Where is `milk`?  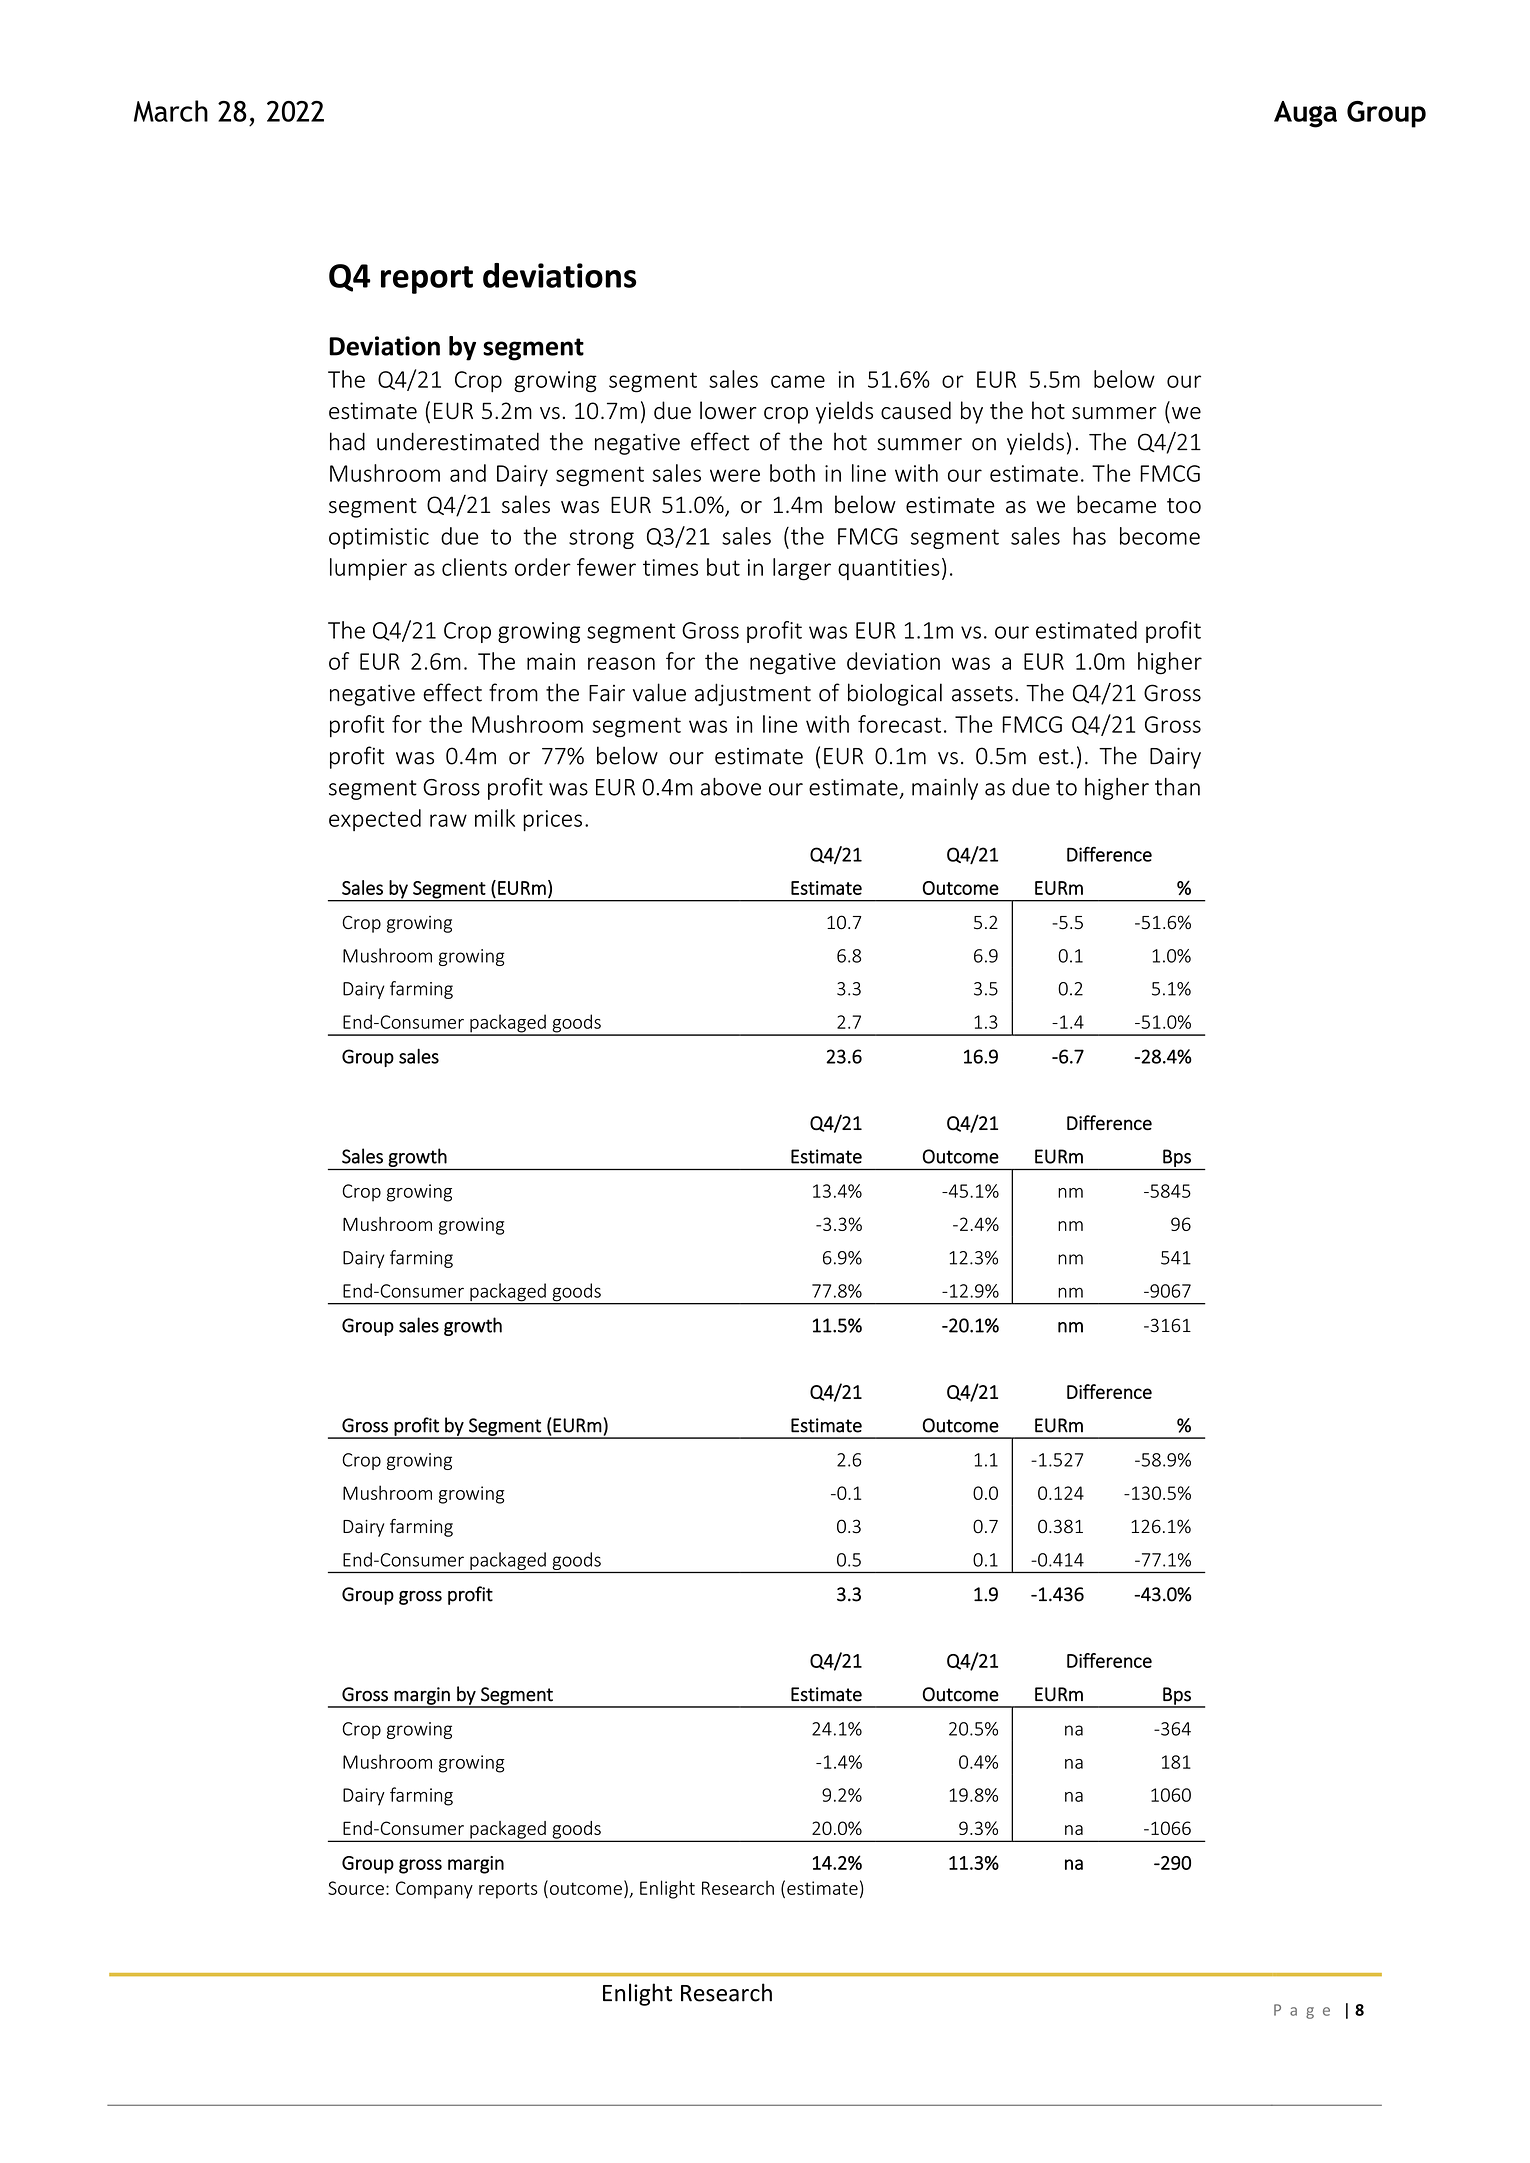
milk is located at coordinates (495, 818).
